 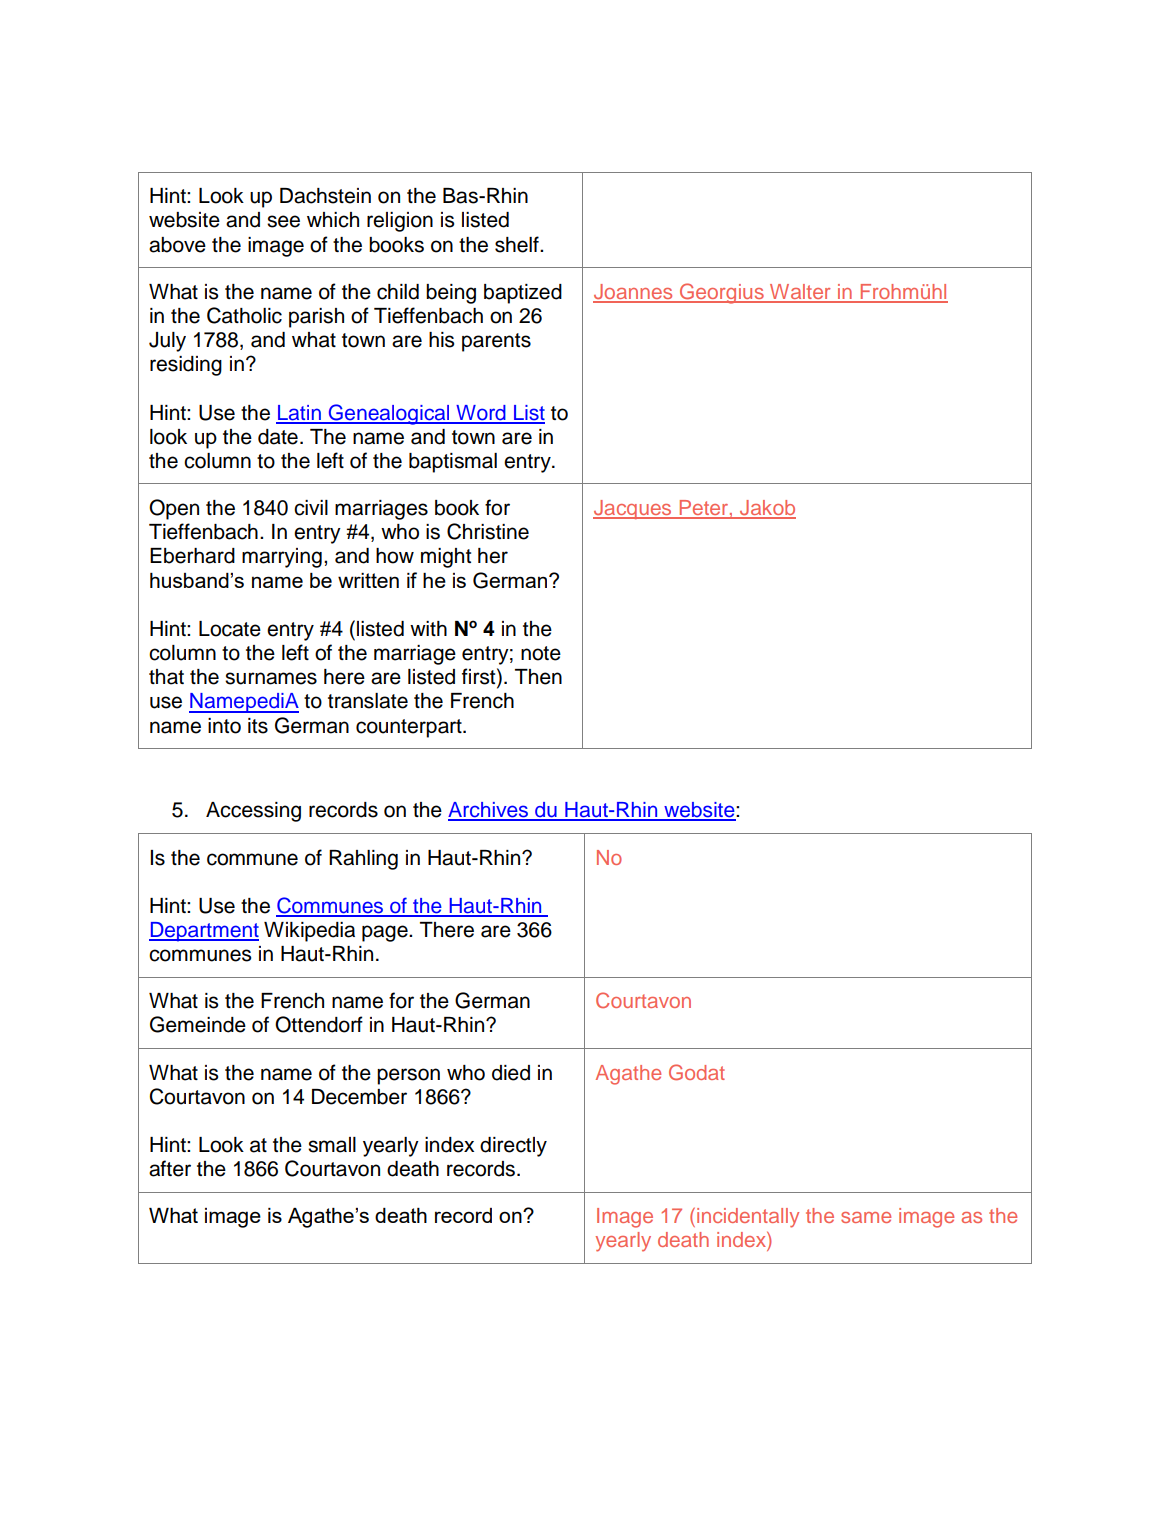 What do you see at coordinates (283, 221) in the screenshot?
I see `see` at bounding box center [283, 221].
